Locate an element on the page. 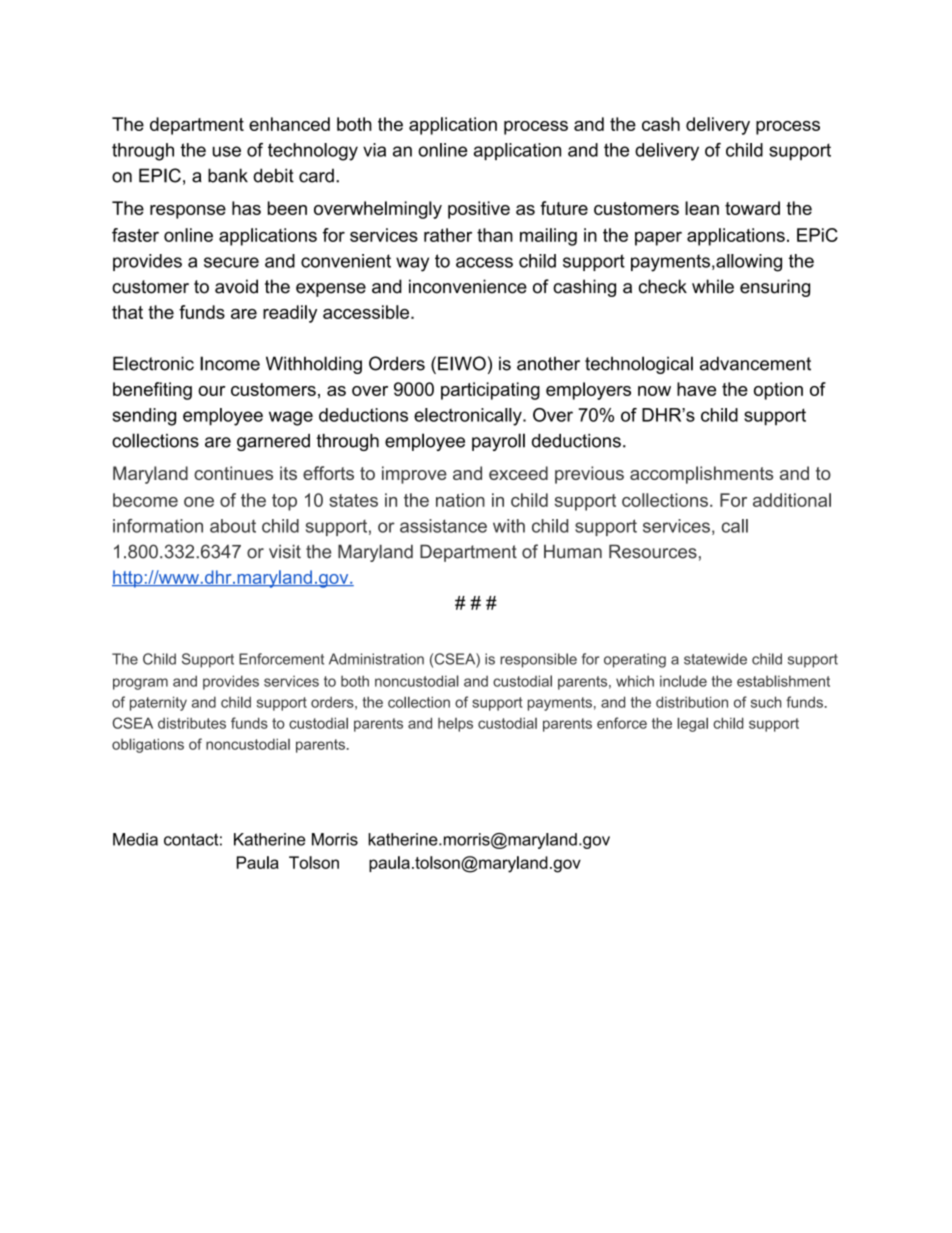 The height and width of the page is (1233, 952). avoid is located at coordinates (236, 286).
